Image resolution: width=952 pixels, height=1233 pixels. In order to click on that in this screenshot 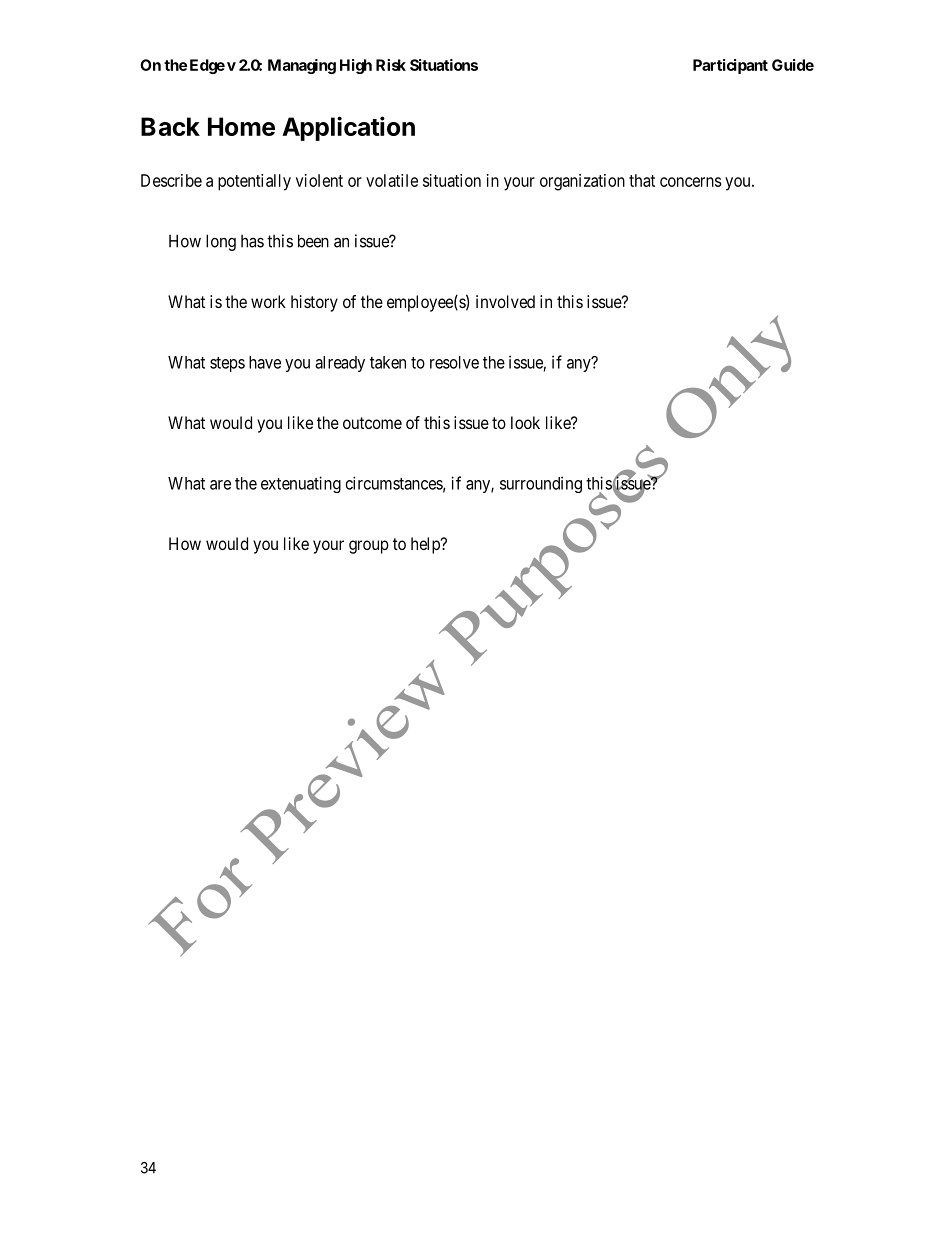, I will do `click(642, 180)`.
